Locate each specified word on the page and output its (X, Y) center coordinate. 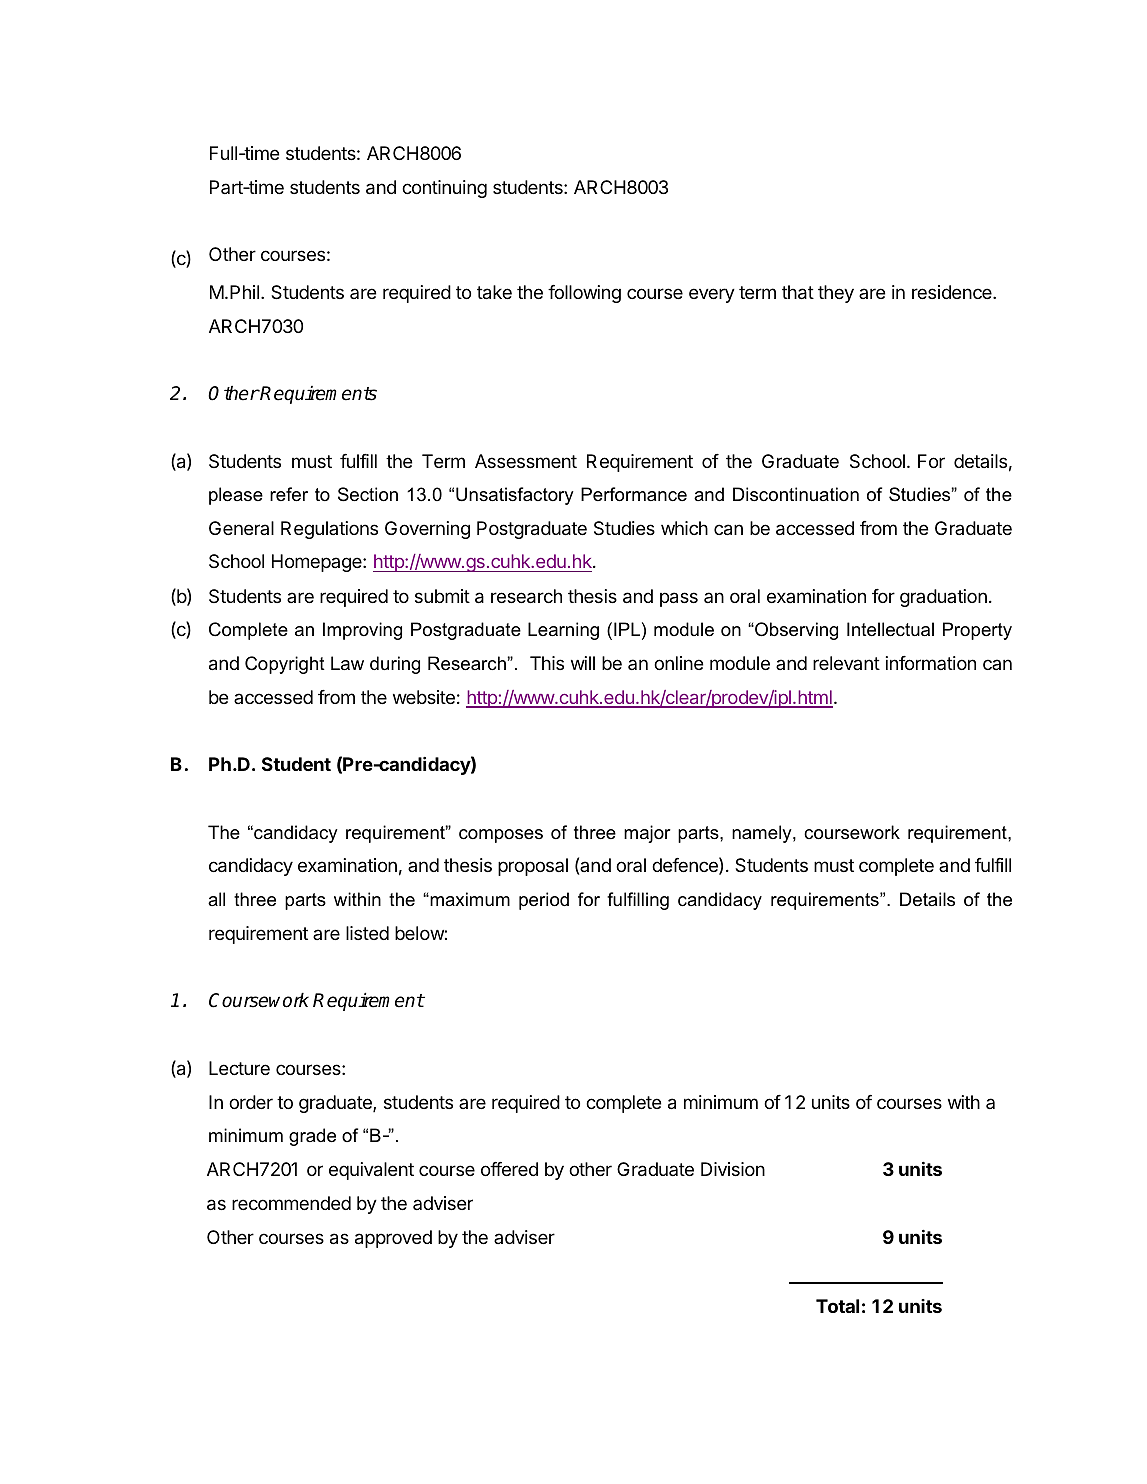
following (584, 294)
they (836, 294)
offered (509, 1169)
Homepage (318, 563)
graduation (943, 598)
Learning (563, 631)
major (647, 834)
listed (367, 933)
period (544, 901)
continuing (444, 189)
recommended (291, 1203)
